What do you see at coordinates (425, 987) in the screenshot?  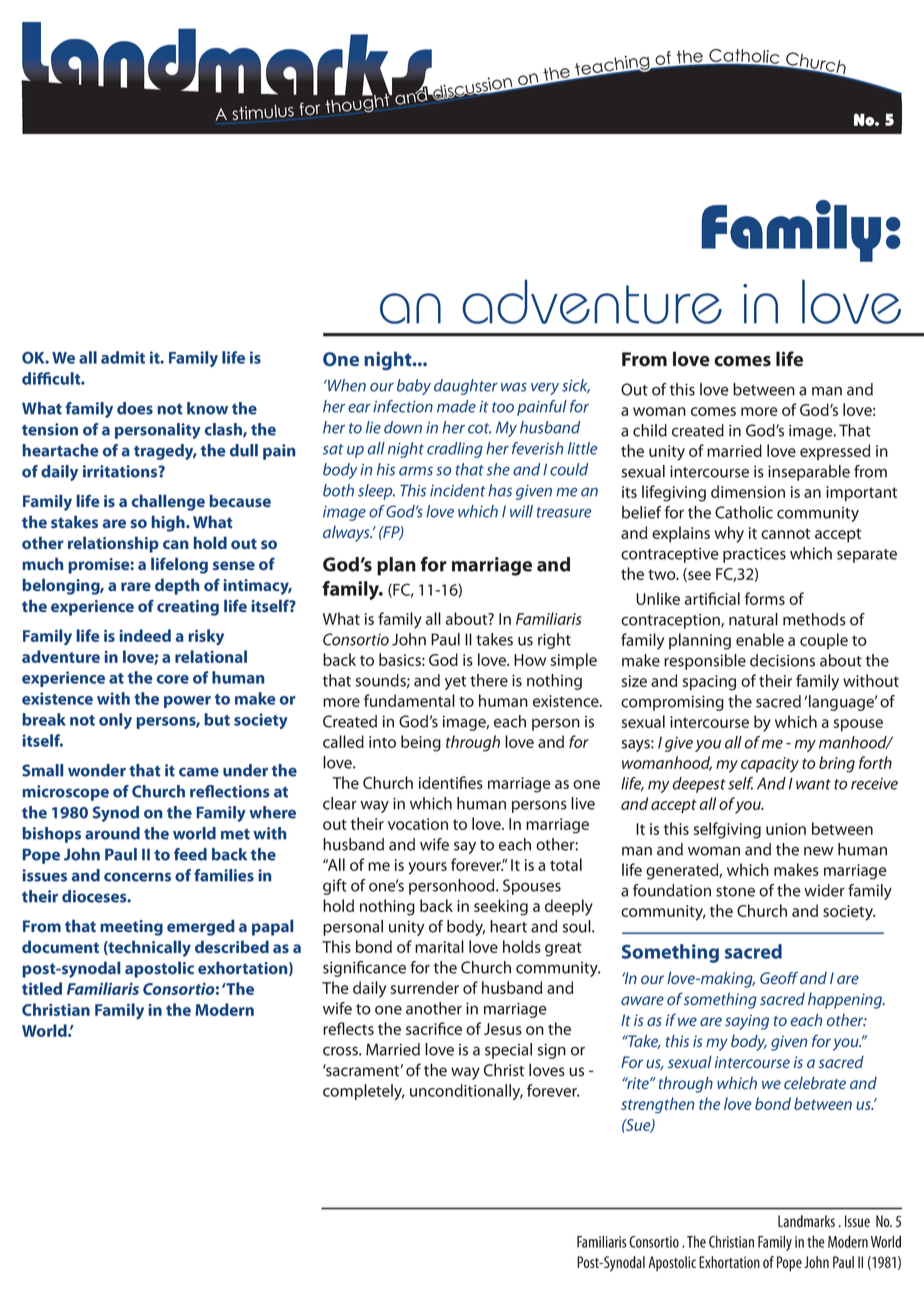 I see `surrender` at bounding box center [425, 987].
